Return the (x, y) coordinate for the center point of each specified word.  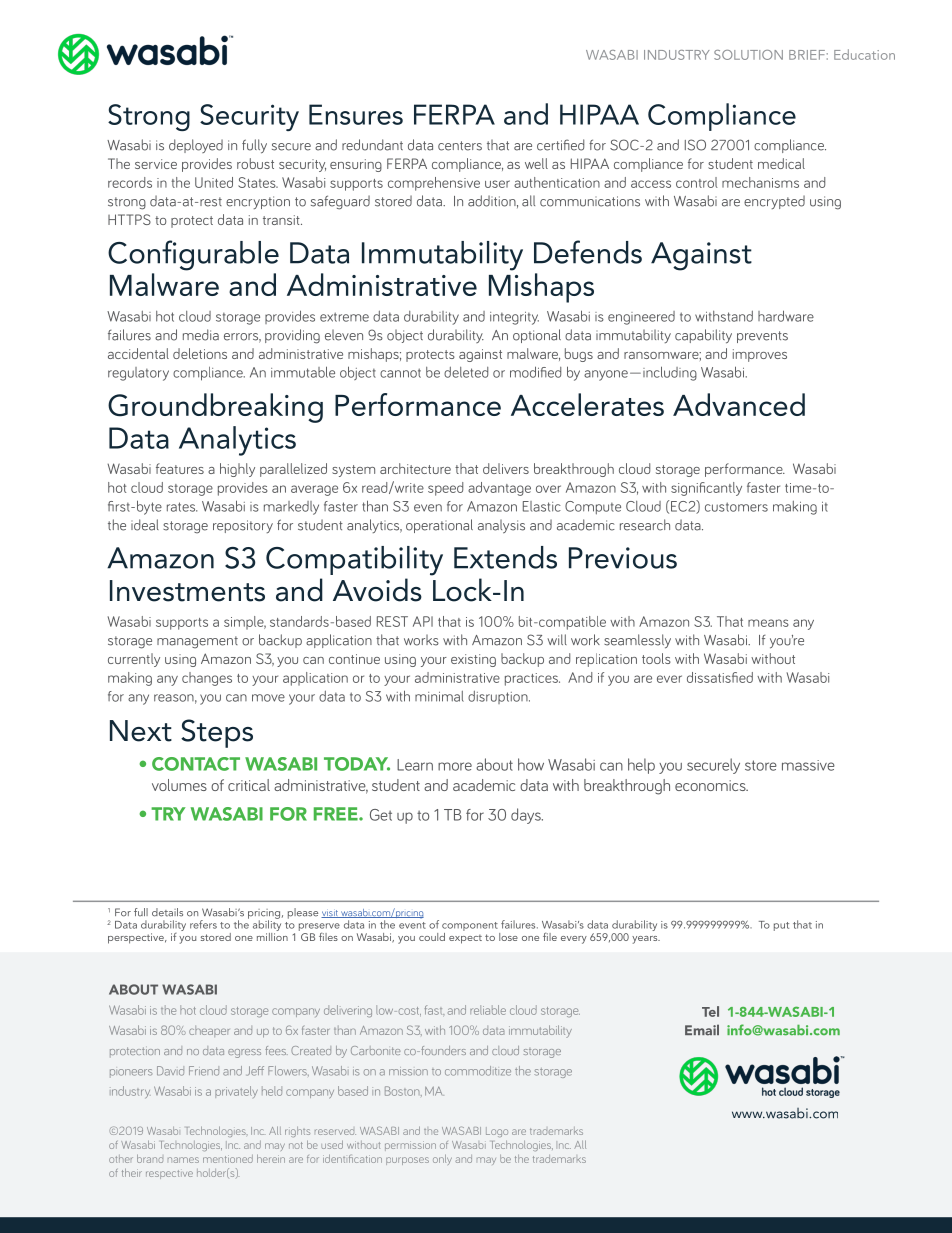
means (768, 623)
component (471, 928)
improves (760, 355)
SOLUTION (748, 55)
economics (711, 785)
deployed (196, 146)
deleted (466, 372)
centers (460, 146)
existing (473, 660)
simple (245, 623)
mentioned (228, 1159)
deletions (200, 353)
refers (203, 924)
